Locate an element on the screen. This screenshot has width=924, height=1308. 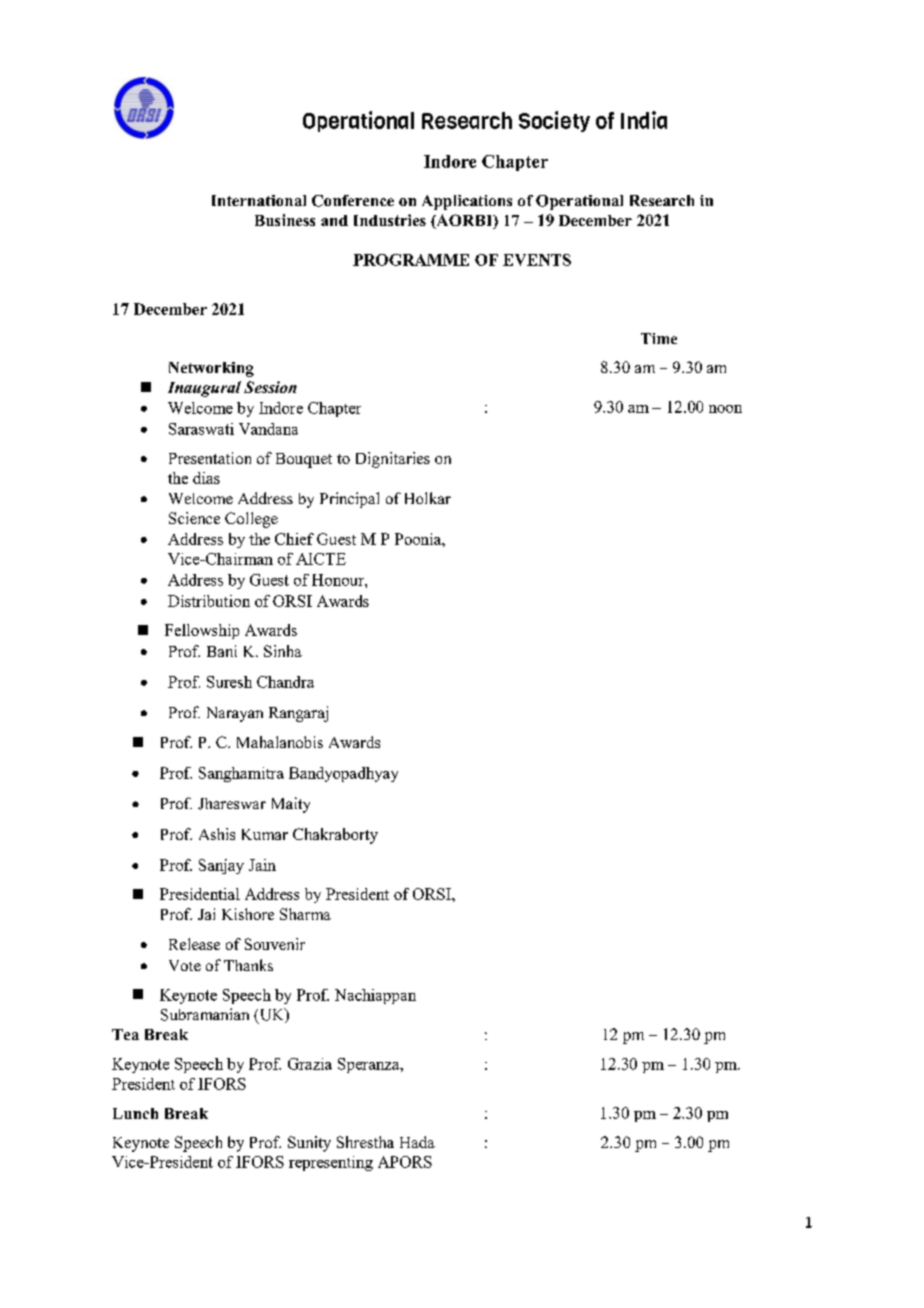
Sanjay is located at coordinates (221, 866).
